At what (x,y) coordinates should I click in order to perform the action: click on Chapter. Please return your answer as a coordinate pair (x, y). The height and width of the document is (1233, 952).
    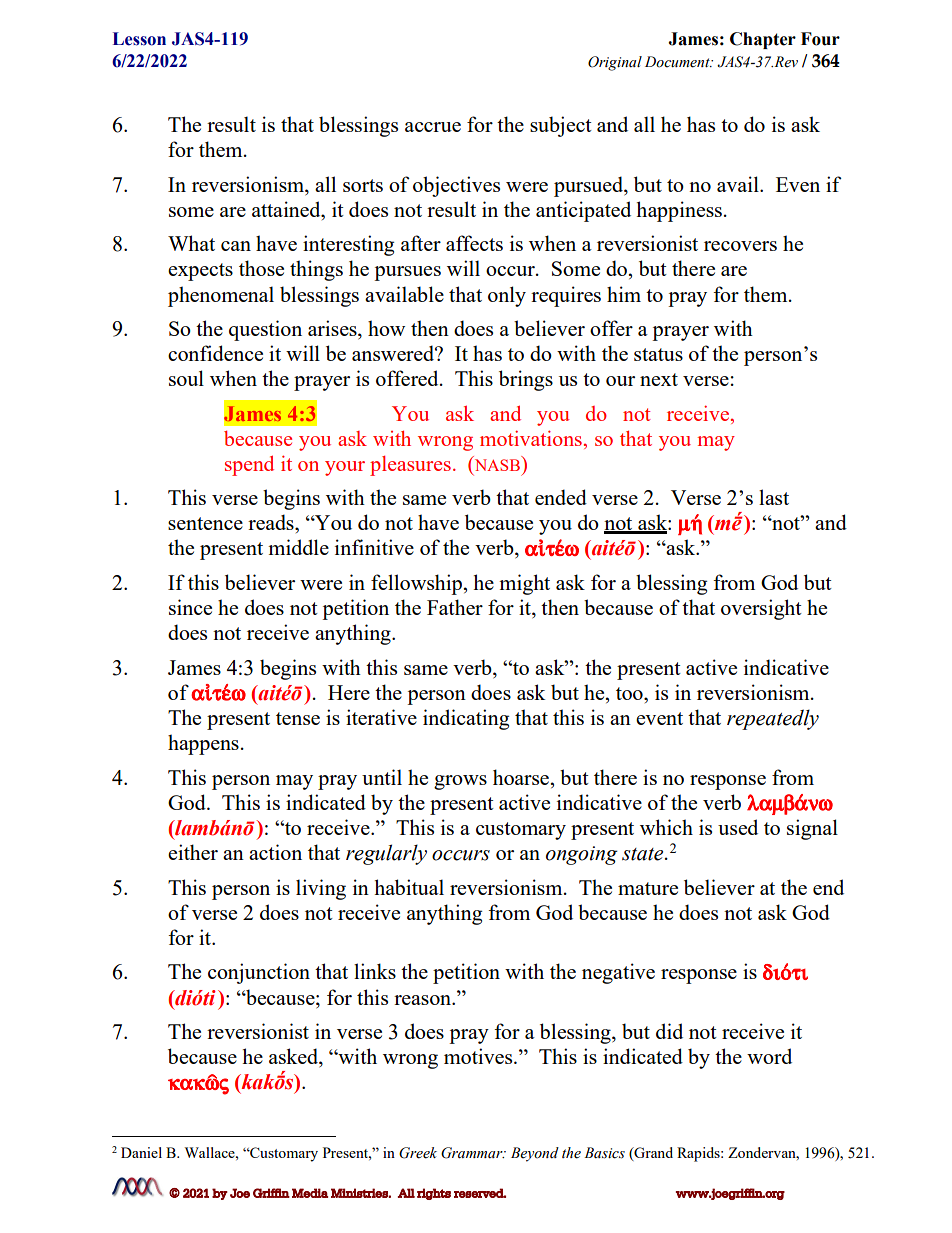
    Looking at the image, I should click on (763, 40).
